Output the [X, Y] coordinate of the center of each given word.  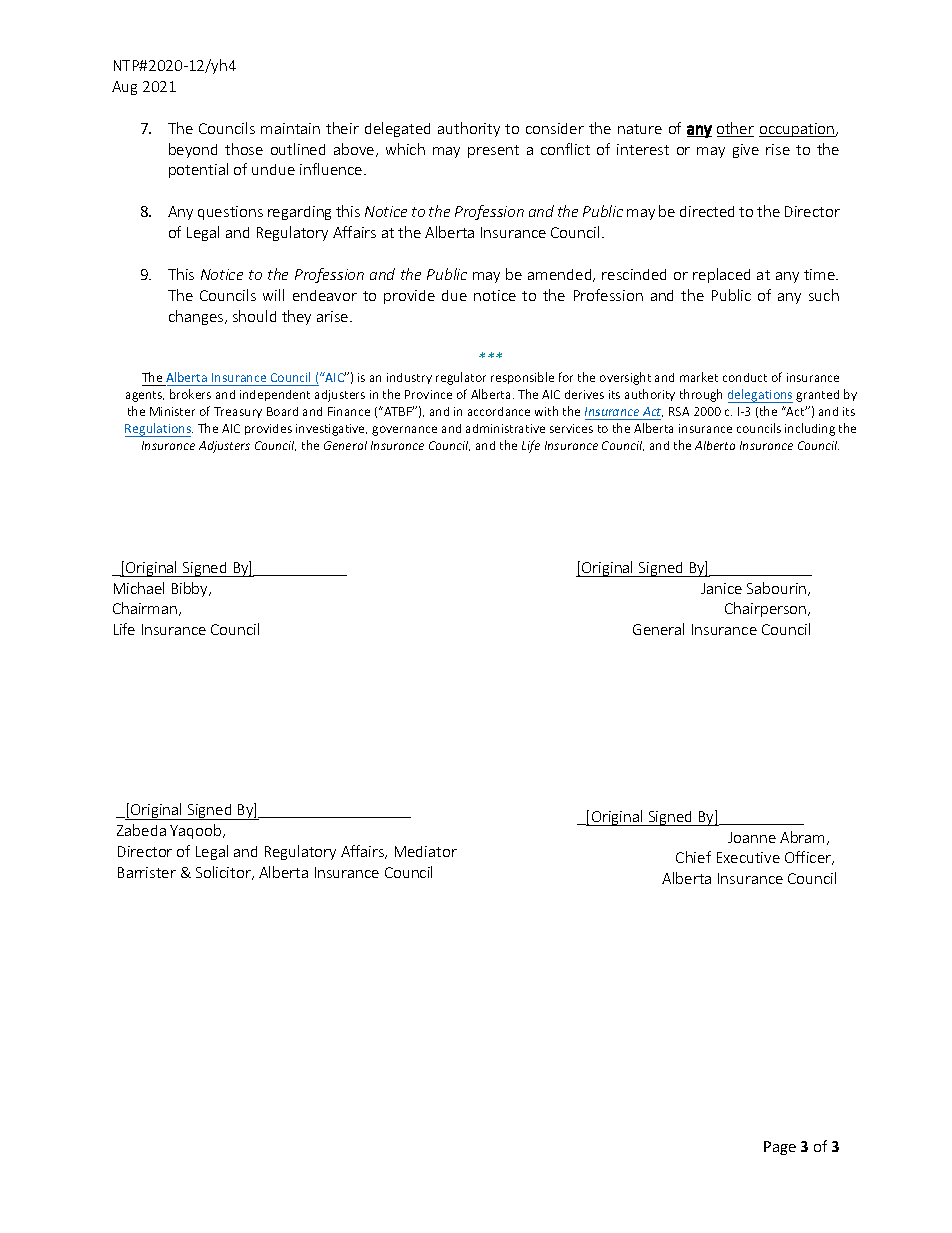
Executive [748, 857]
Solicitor [224, 873]
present [493, 151]
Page [780, 1148]
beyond [193, 150]
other [735, 129]
